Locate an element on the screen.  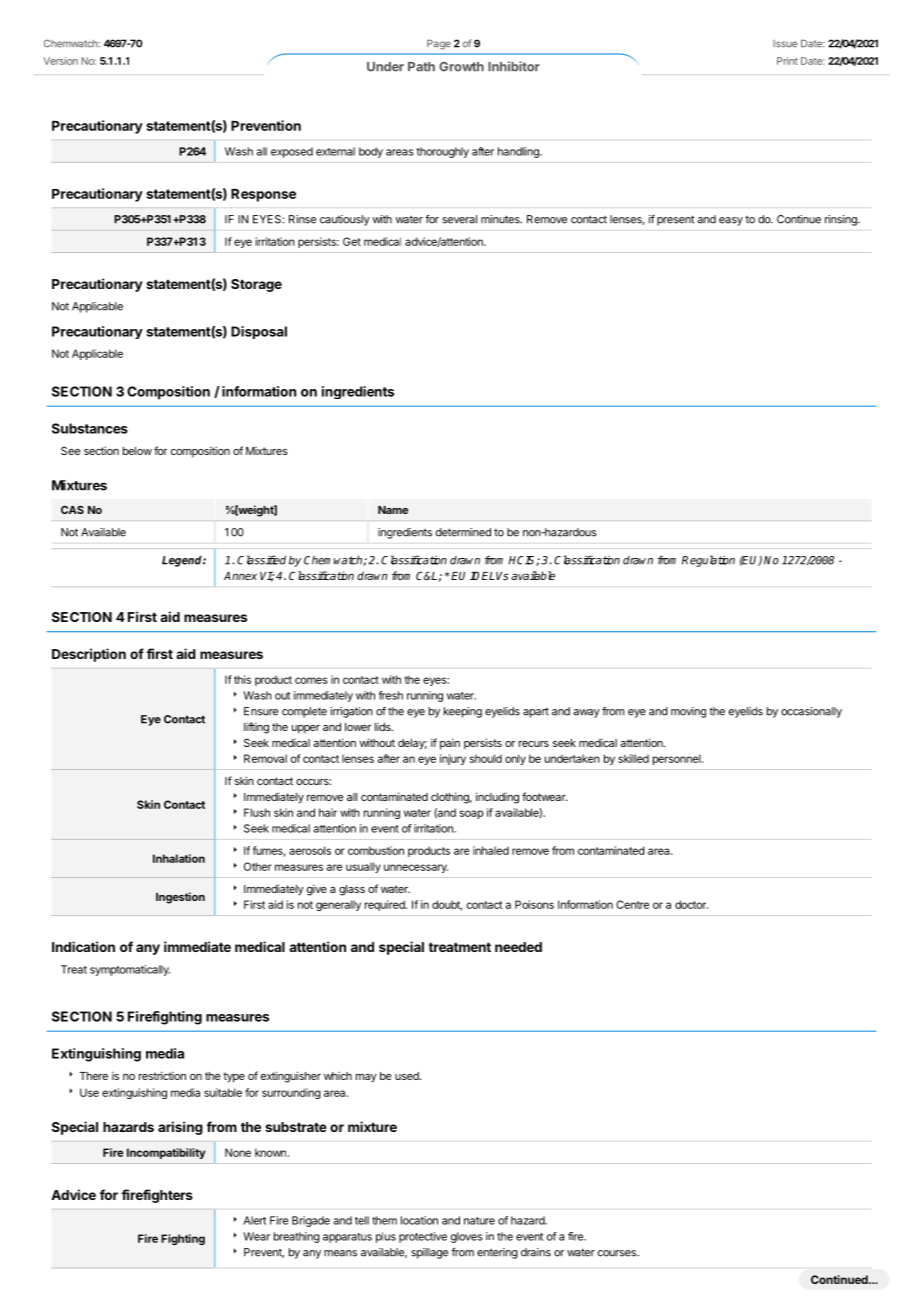
soap is located at coordinates (472, 814).
